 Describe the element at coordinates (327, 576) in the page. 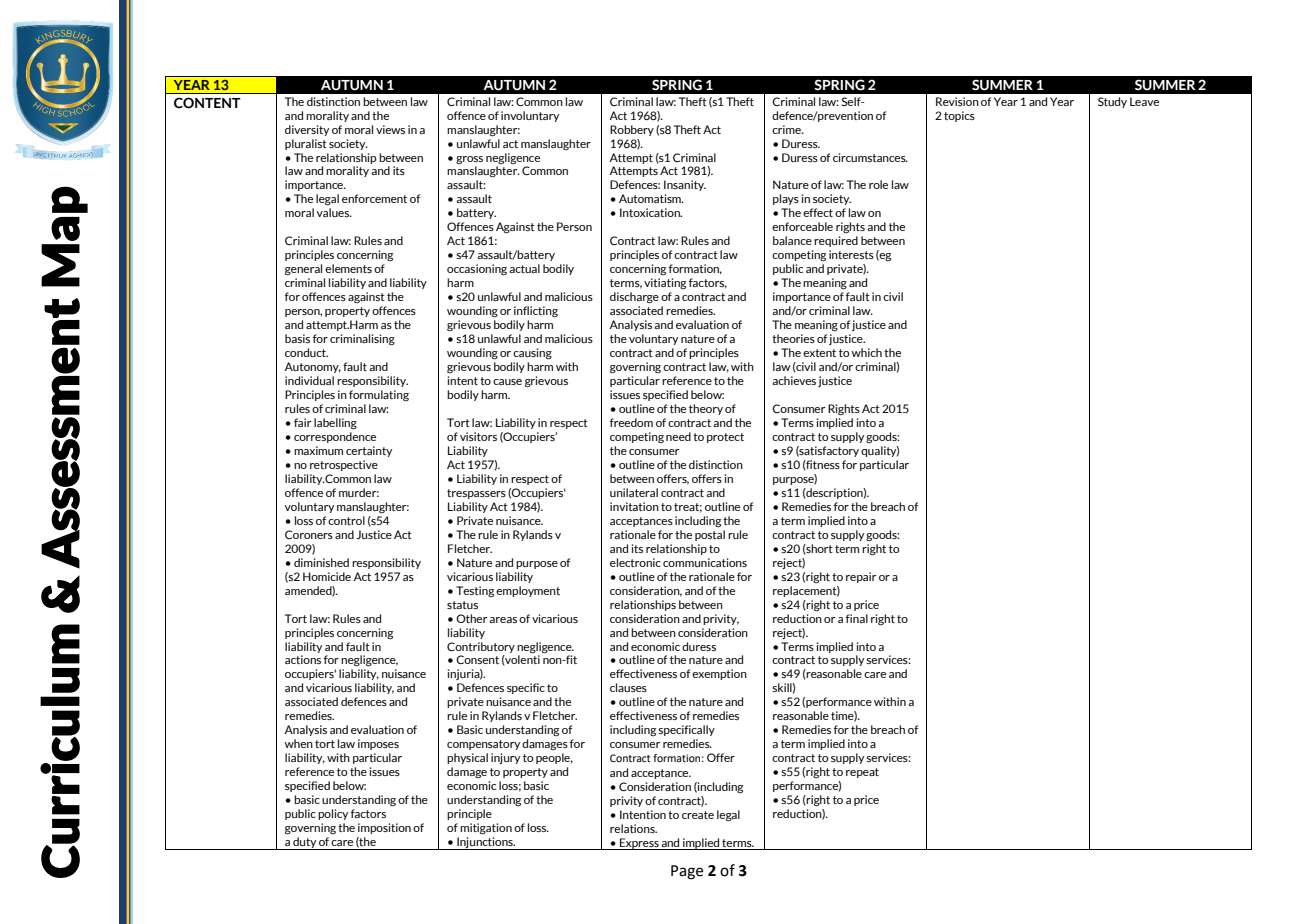

I see `Homicide` at that location.
